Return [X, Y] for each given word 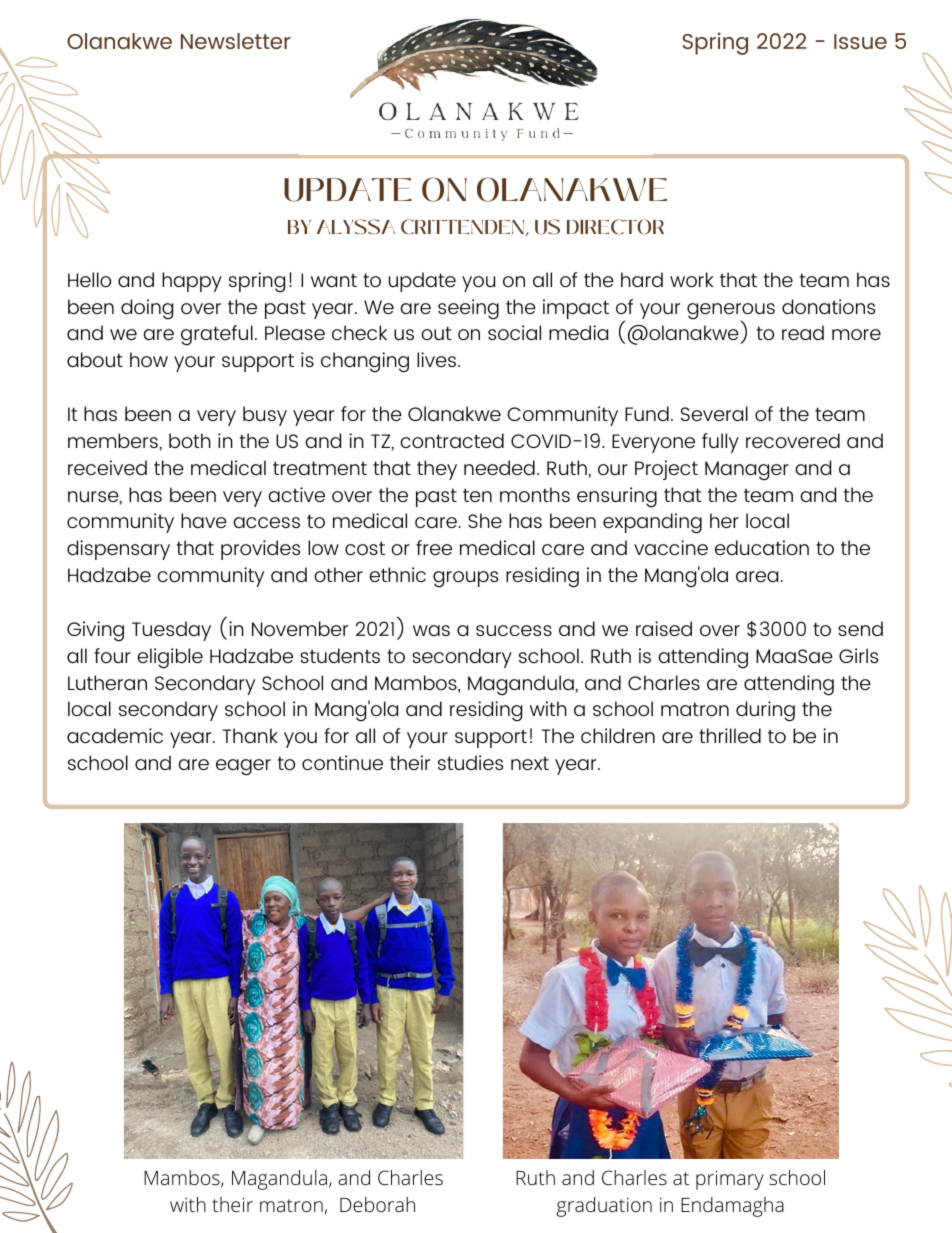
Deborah [377, 1204]
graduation [604, 1207]
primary [730, 1180]
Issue [860, 41]
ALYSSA [356, 227]
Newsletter [235, 41]
